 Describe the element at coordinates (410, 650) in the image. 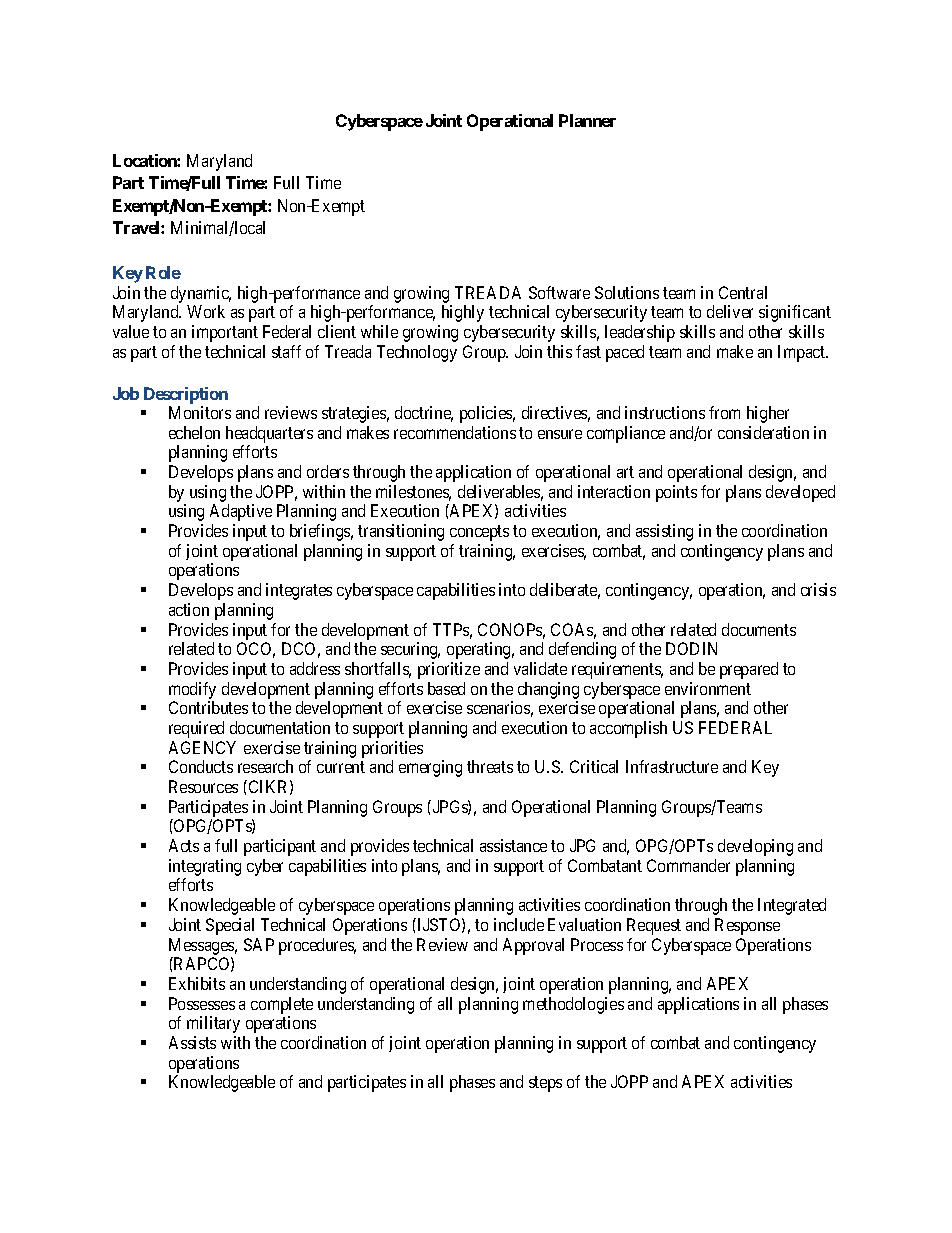

I see `securing` at that location.
